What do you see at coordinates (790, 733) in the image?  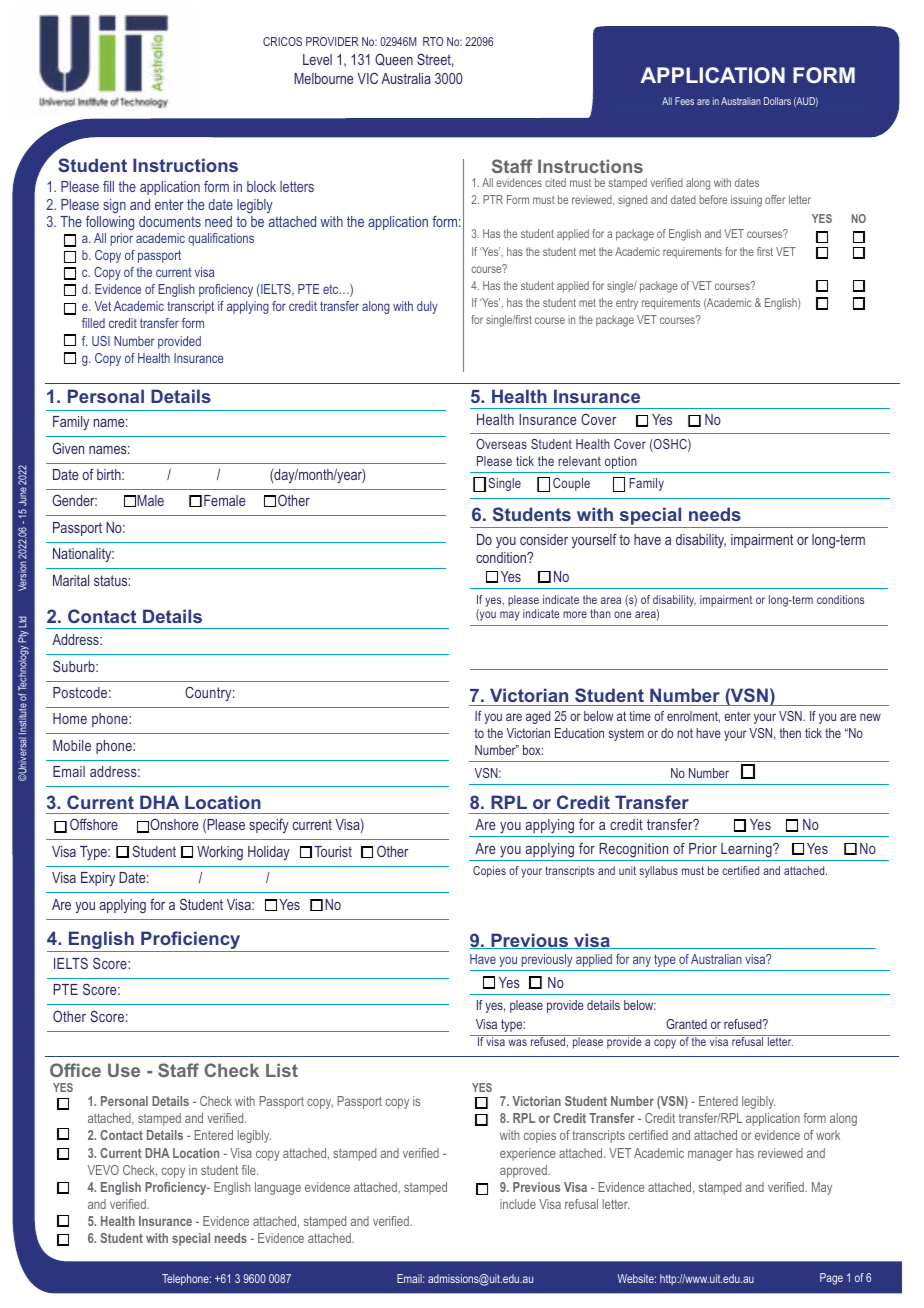 I see `then` at bounding box center [790, 733].
